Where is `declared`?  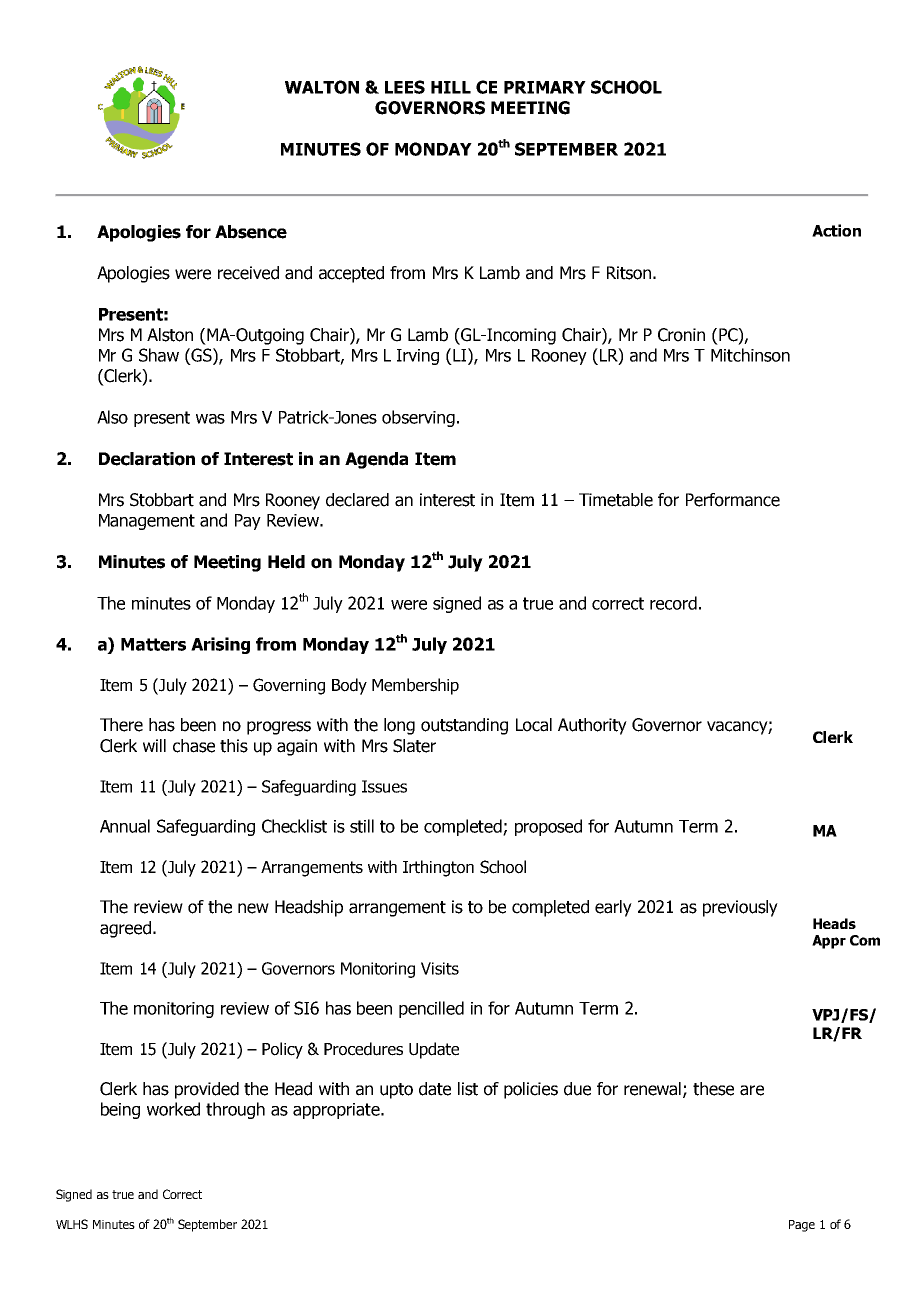 declared is located at coordinates (357, 500).
